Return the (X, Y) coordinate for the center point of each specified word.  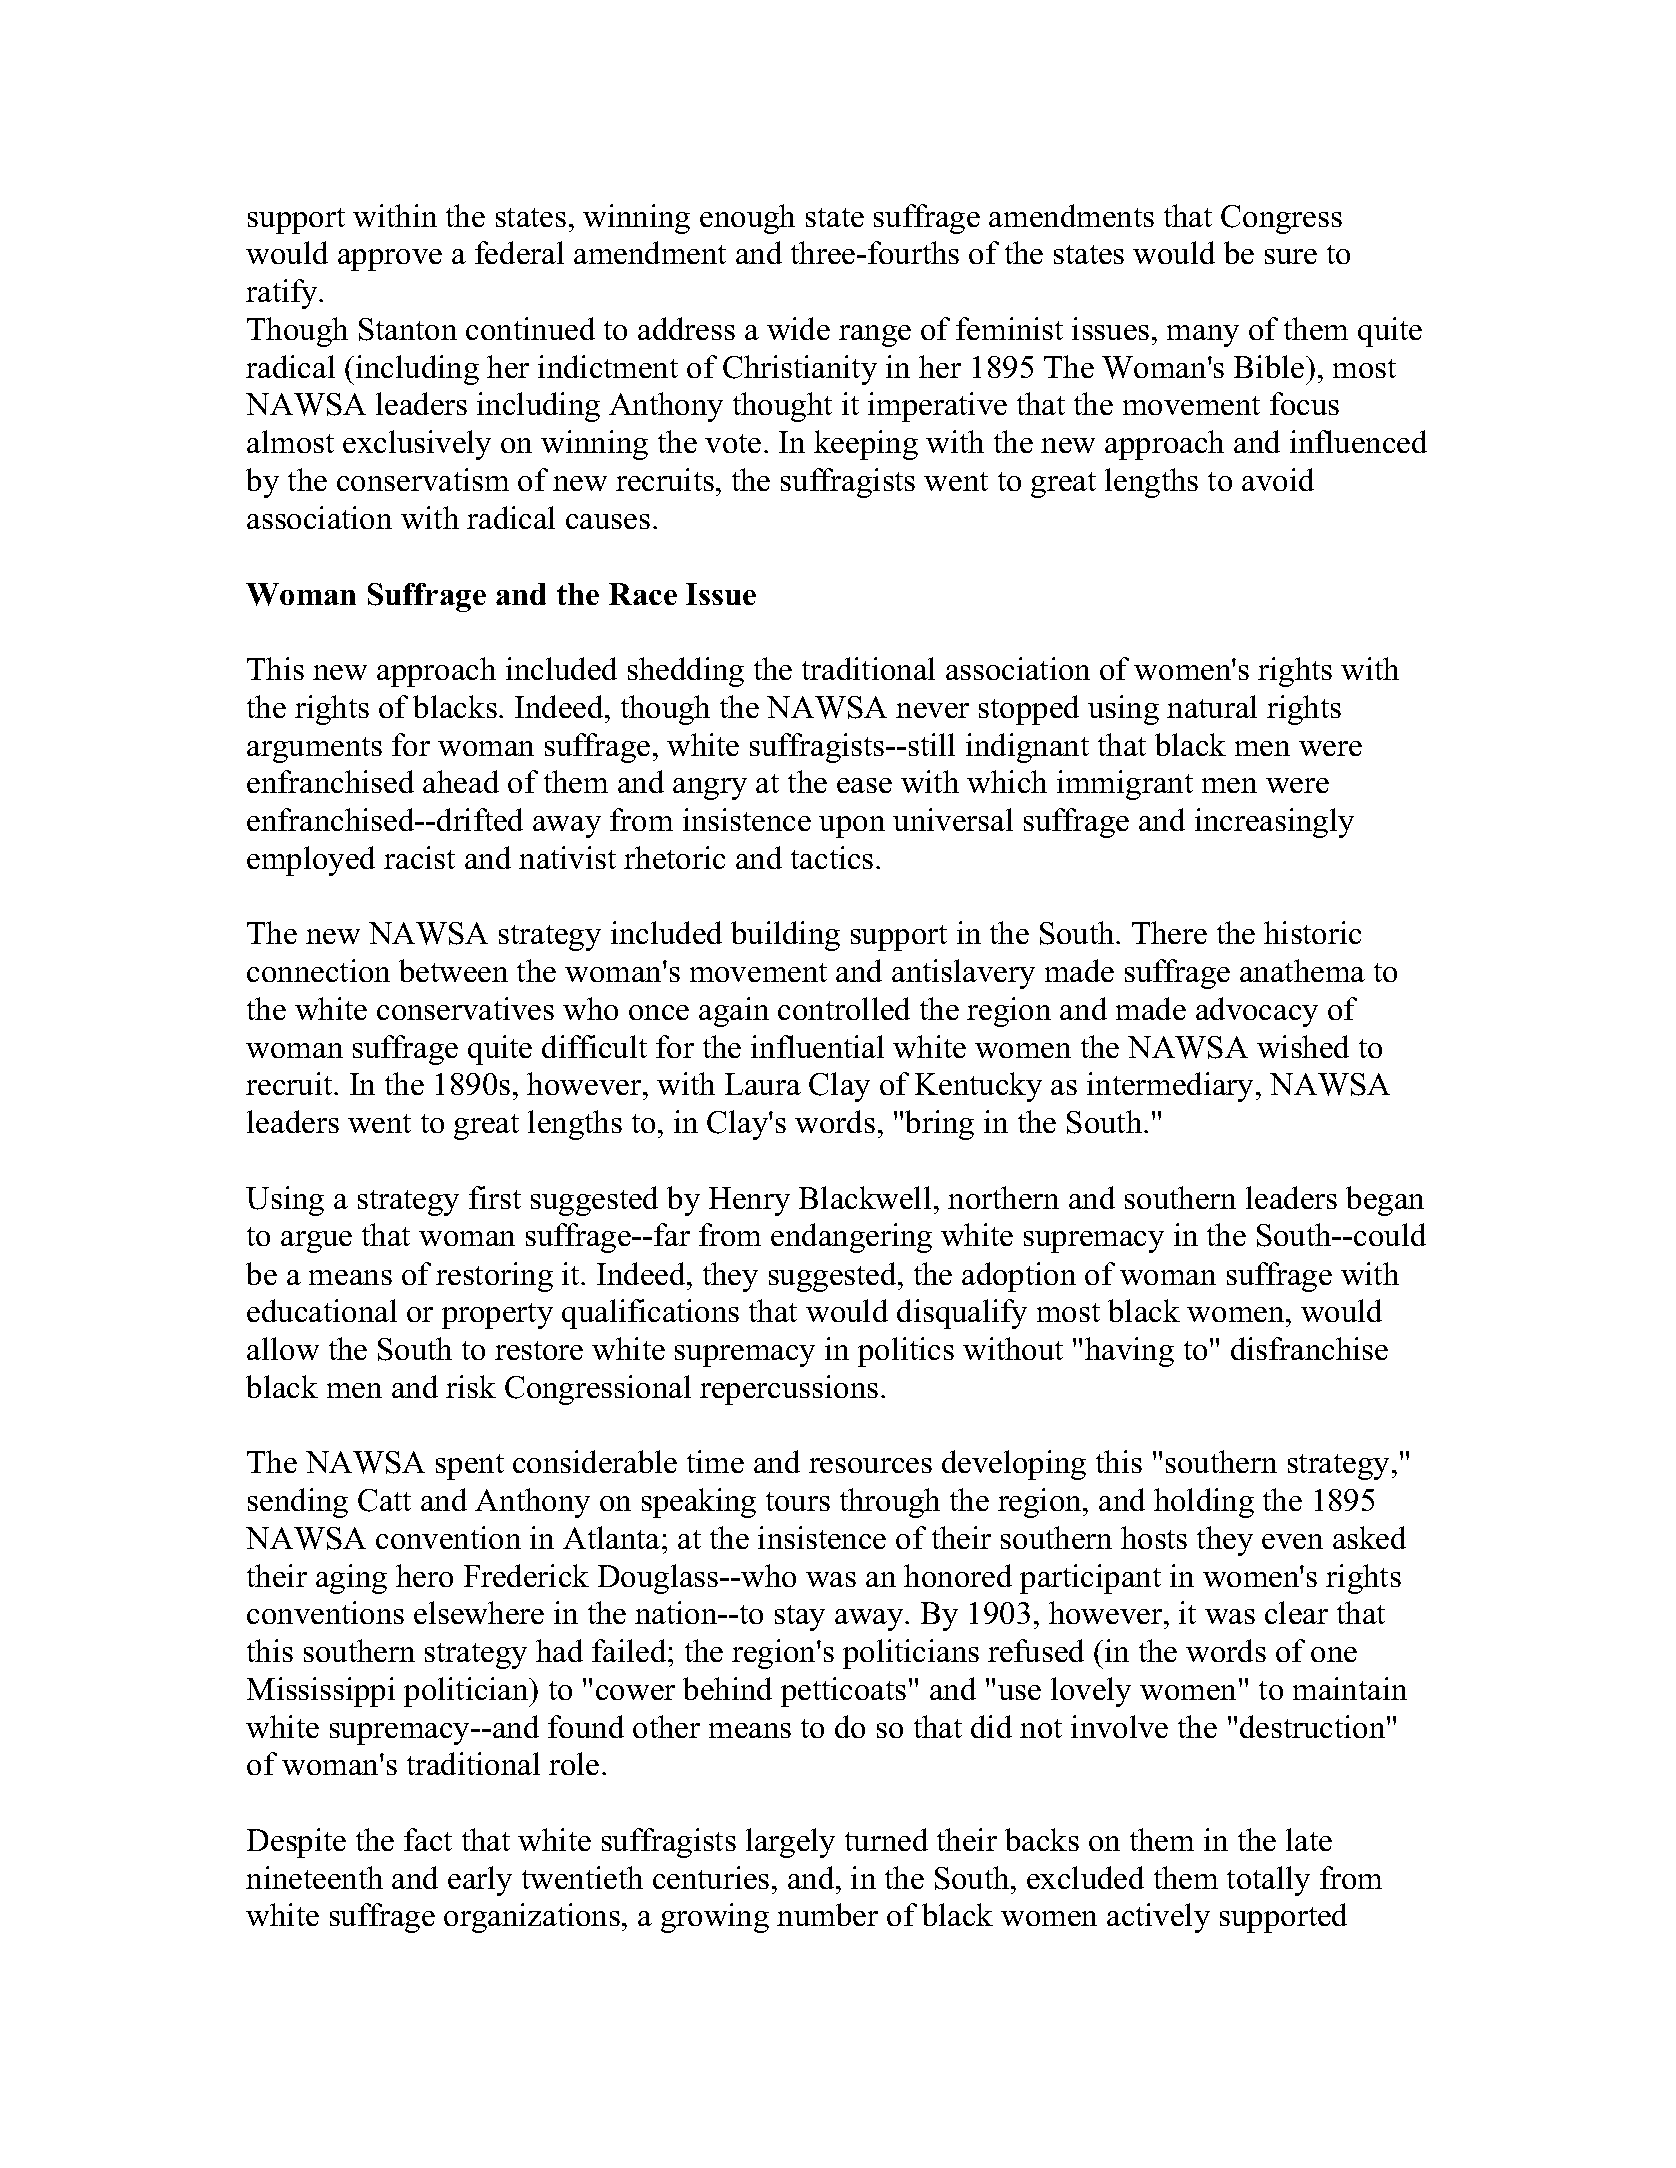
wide (798, 328)
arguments (314, 750)
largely (790, 1843)
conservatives (465, 1008)
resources (870, 1465)
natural (1212, 706)
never (932, 710)
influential (817, 1046)
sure (1291, 256)
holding (1204, 1503)
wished (1303, 1046)
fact (428, 1839)
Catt (384, 1500)
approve (390, 260)
